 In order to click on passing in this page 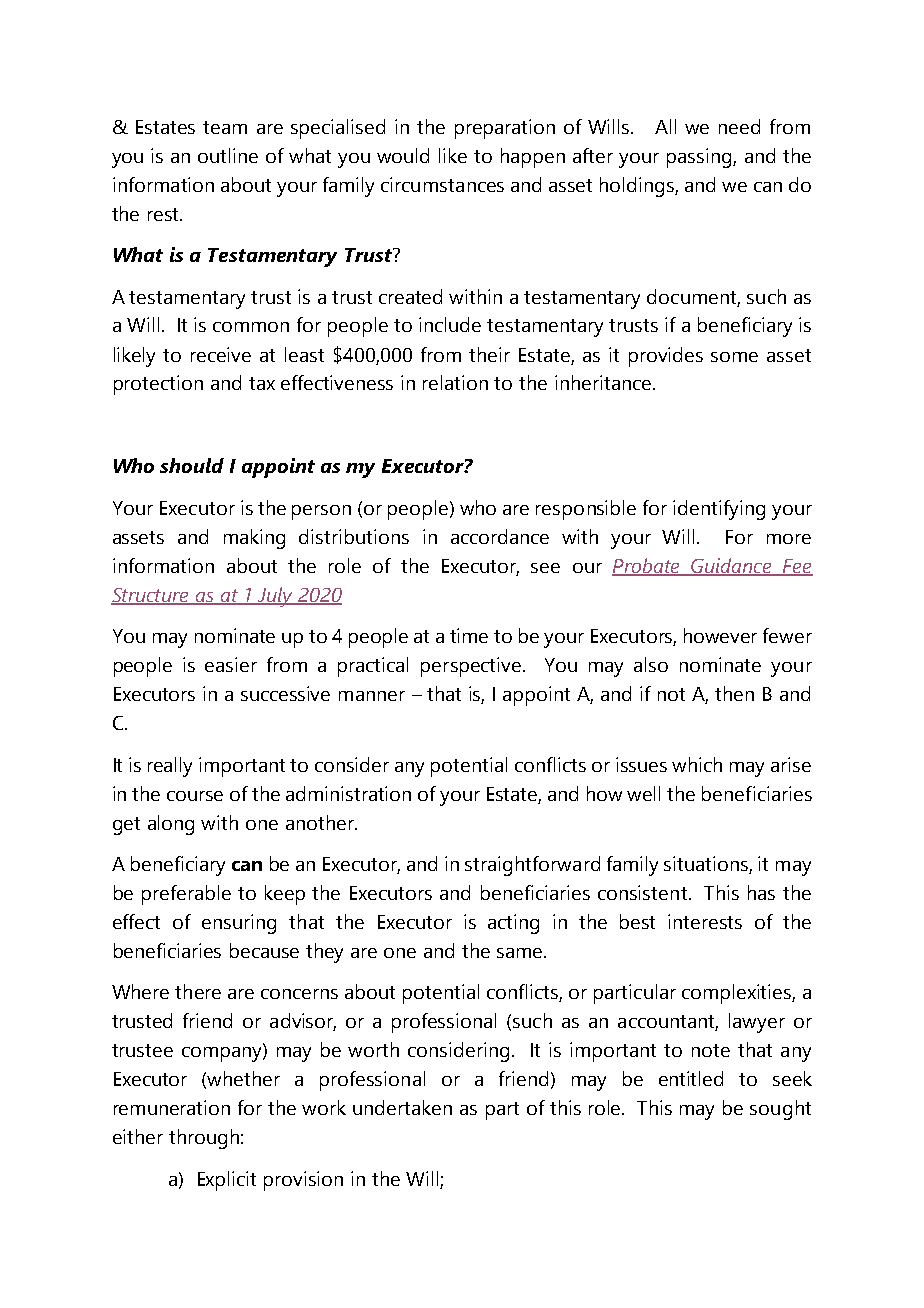, I will do `click(700, 158)`.
